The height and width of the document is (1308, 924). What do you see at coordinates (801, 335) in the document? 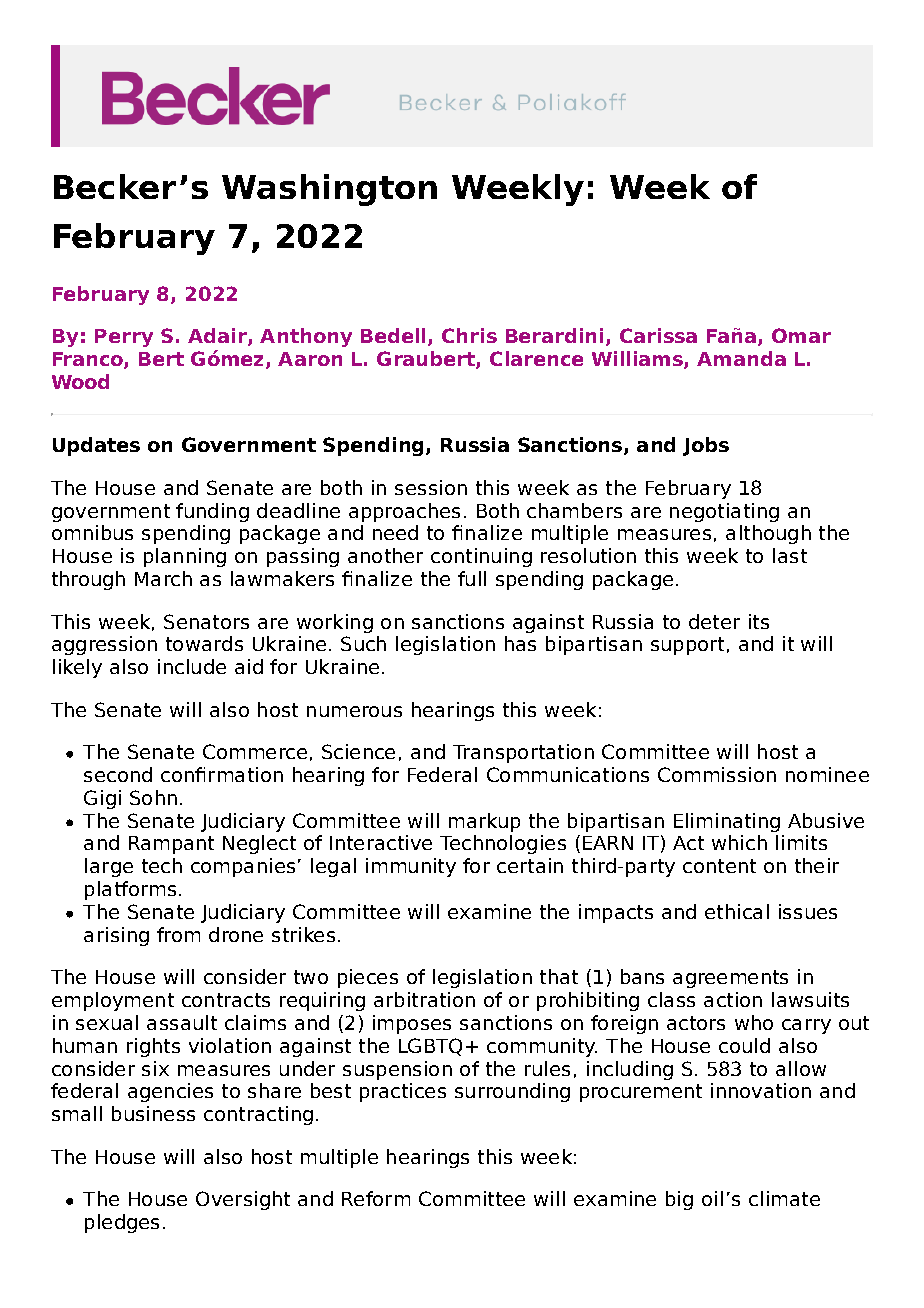
I see `Omar` at bounding box center [801, 335].
